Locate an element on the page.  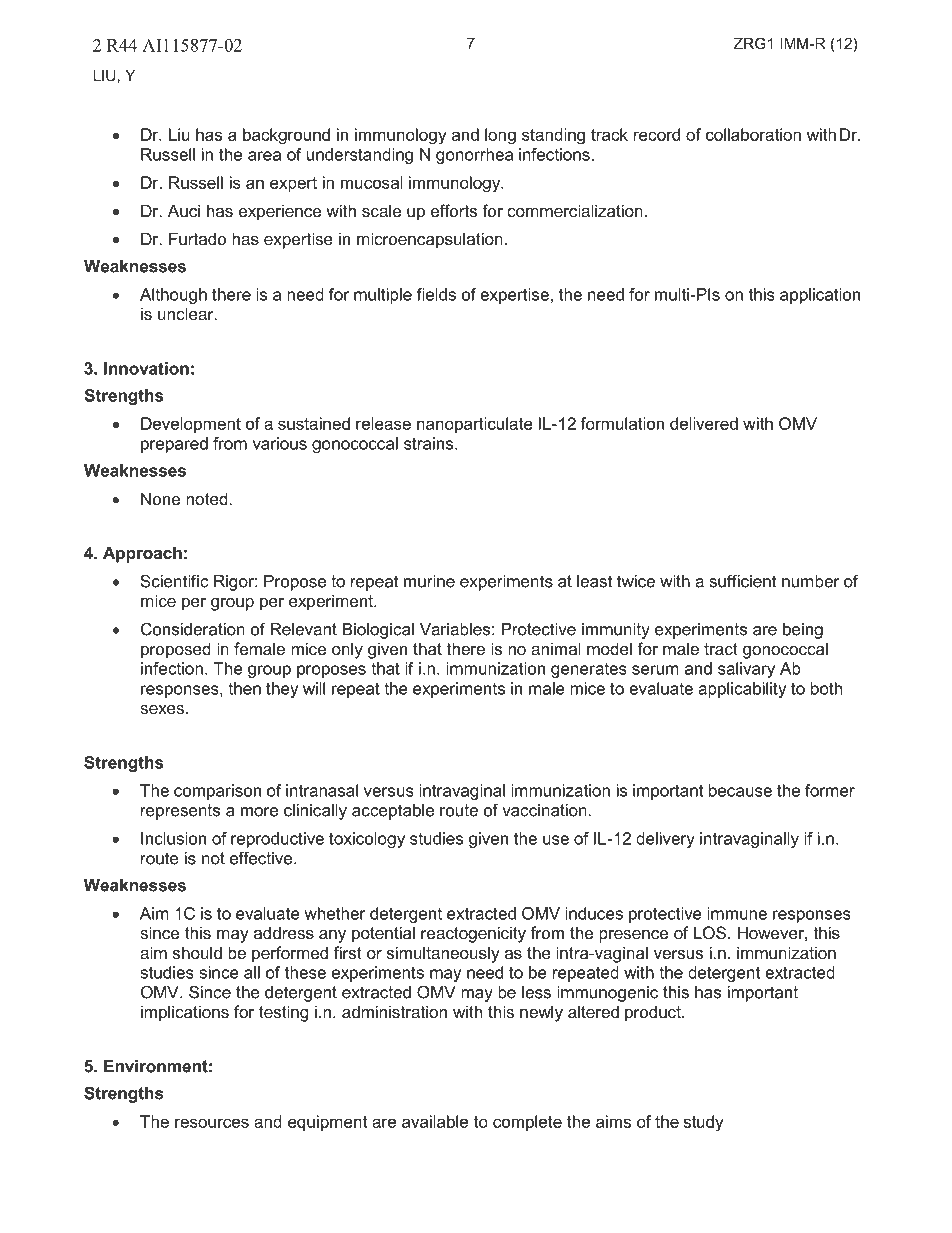
resources is located at coordinates (212, 1123).
